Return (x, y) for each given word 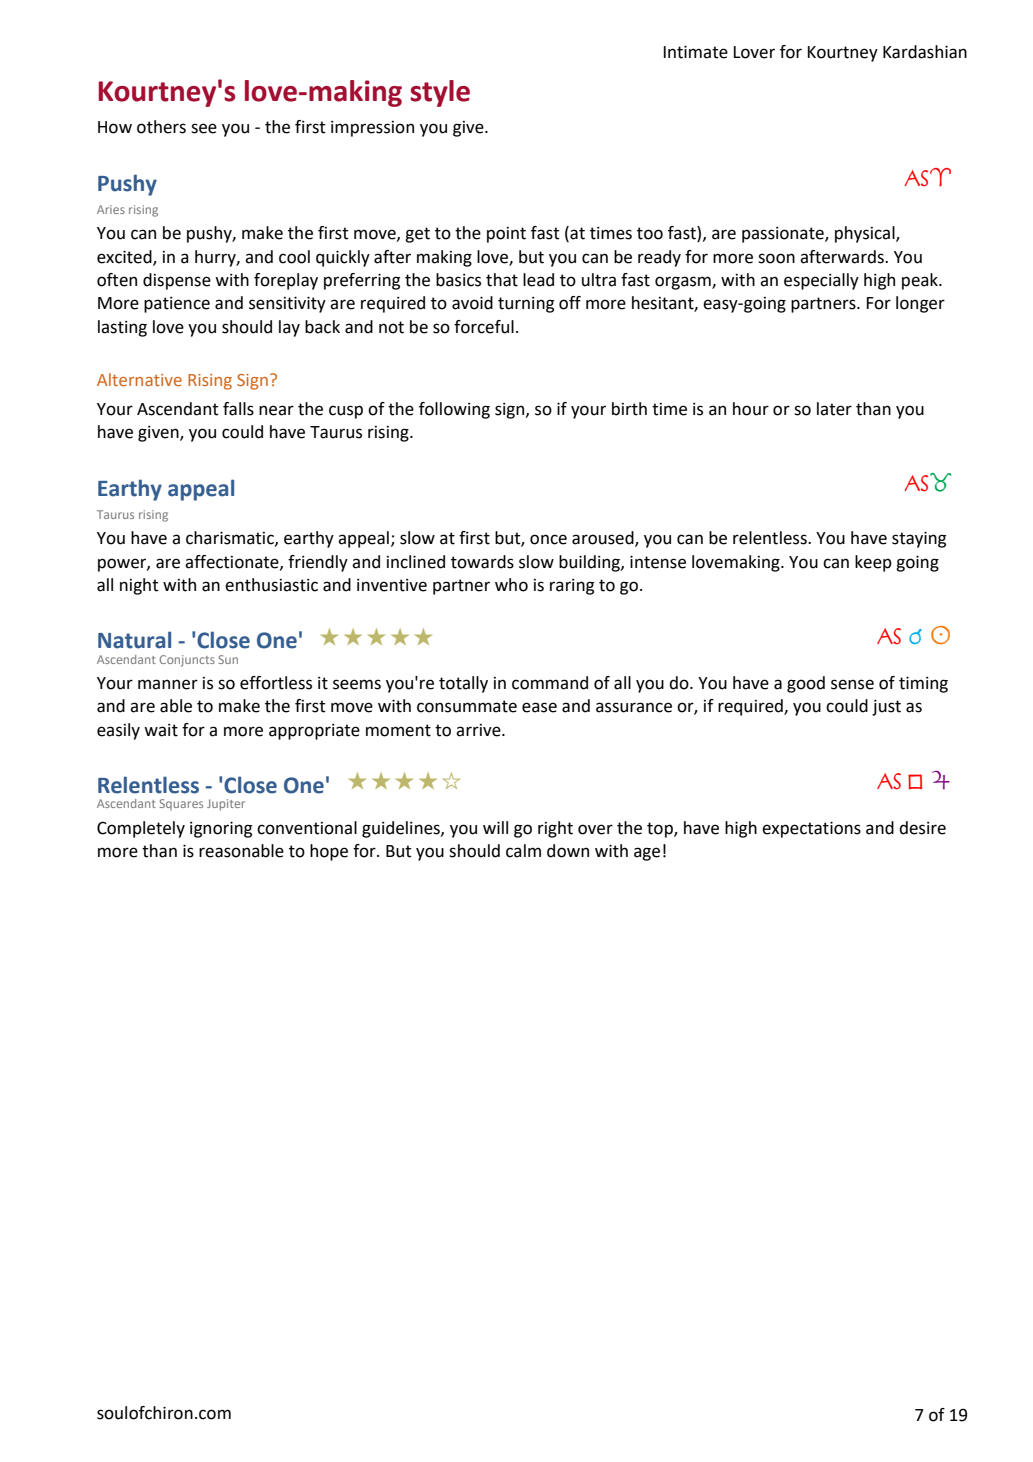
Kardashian (925, 52)
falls (238, 409)
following (454, 410)
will (495, 827)
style (440, 93)
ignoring (221, 829)
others (161, 127)
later (834, 409)
